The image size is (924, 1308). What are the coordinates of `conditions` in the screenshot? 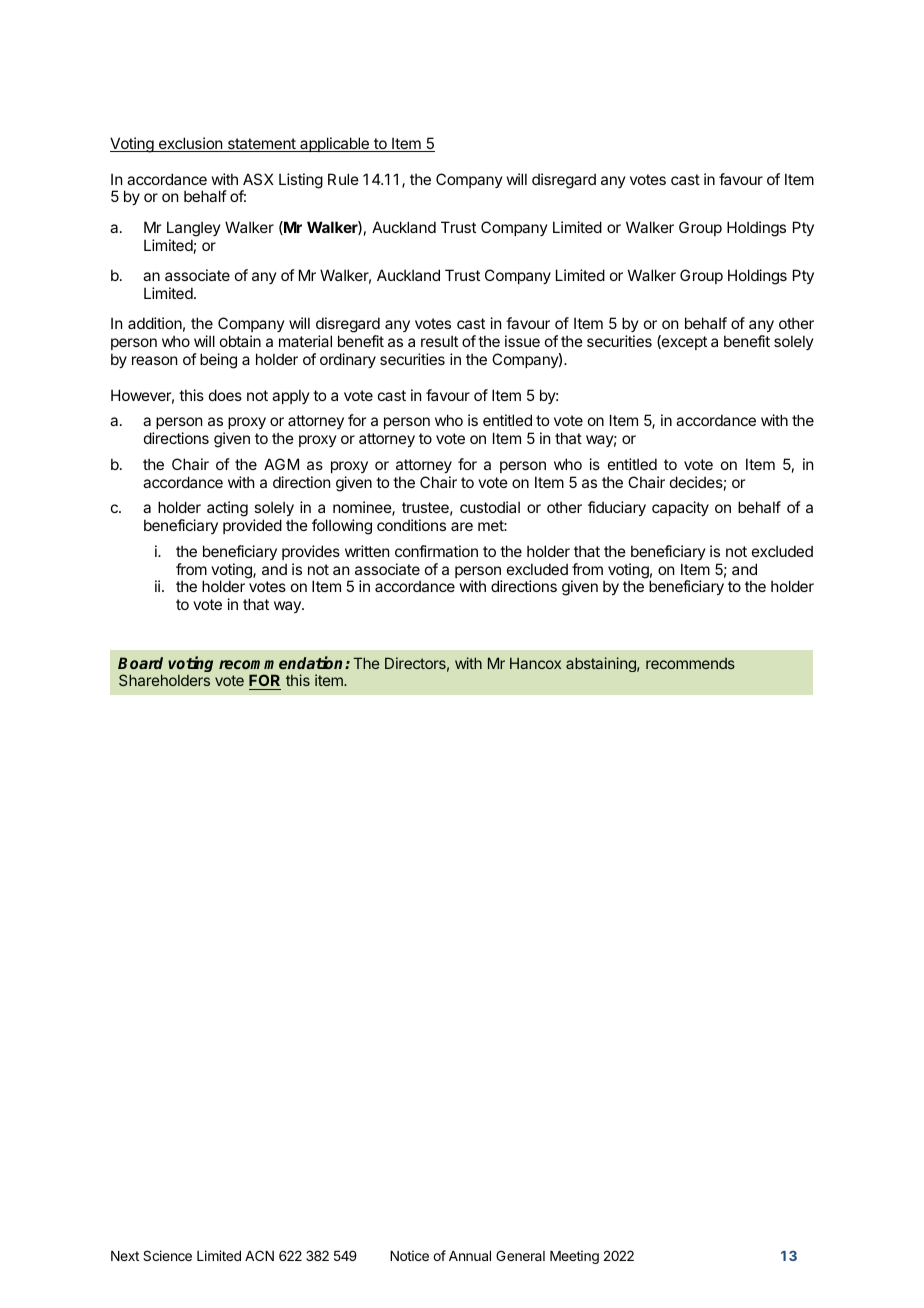 It's located at (411, 525).
